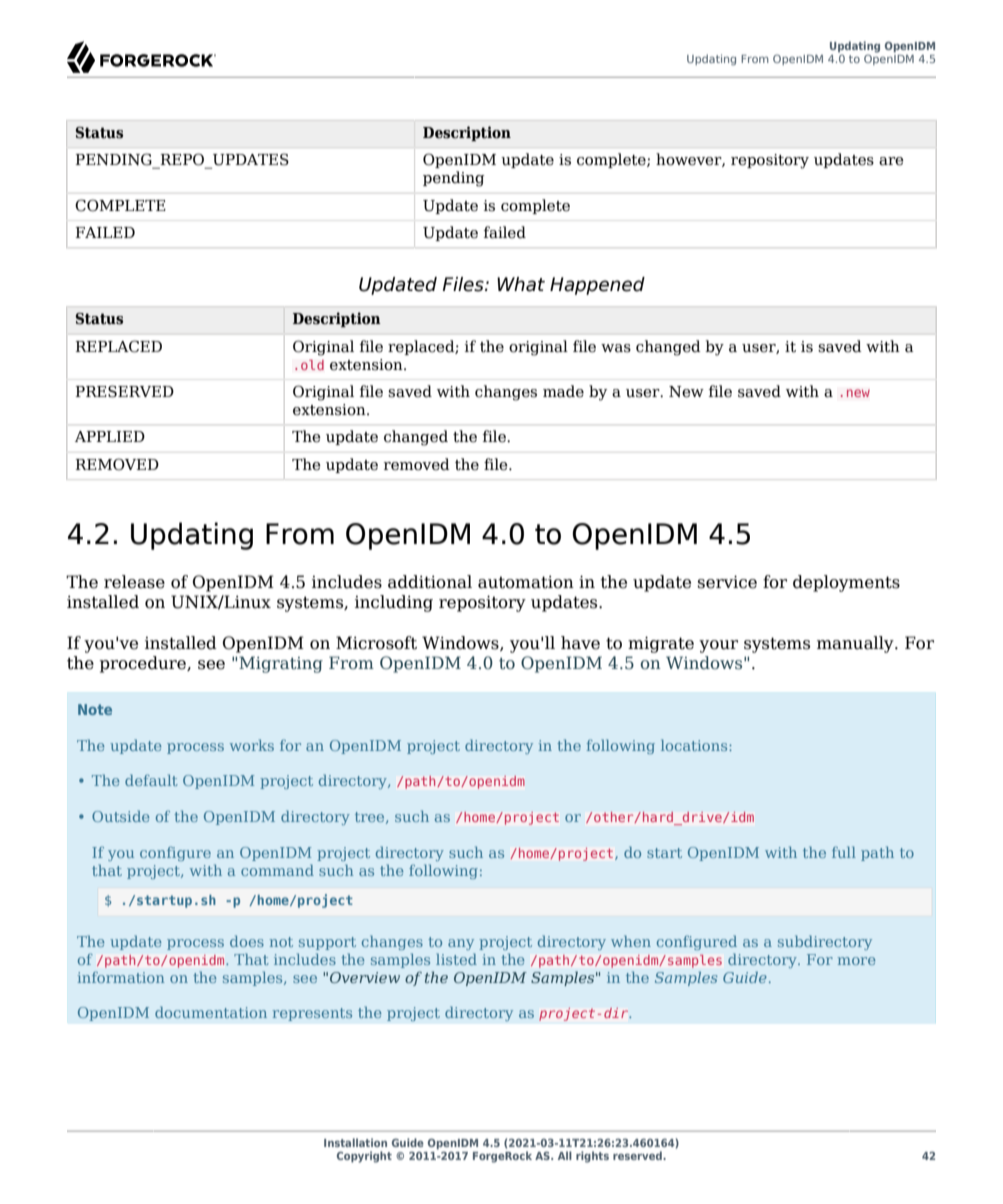 Image resolution: width=1003 pixels, height=1204 pixels. I want to click on old, so click(312, 365).
